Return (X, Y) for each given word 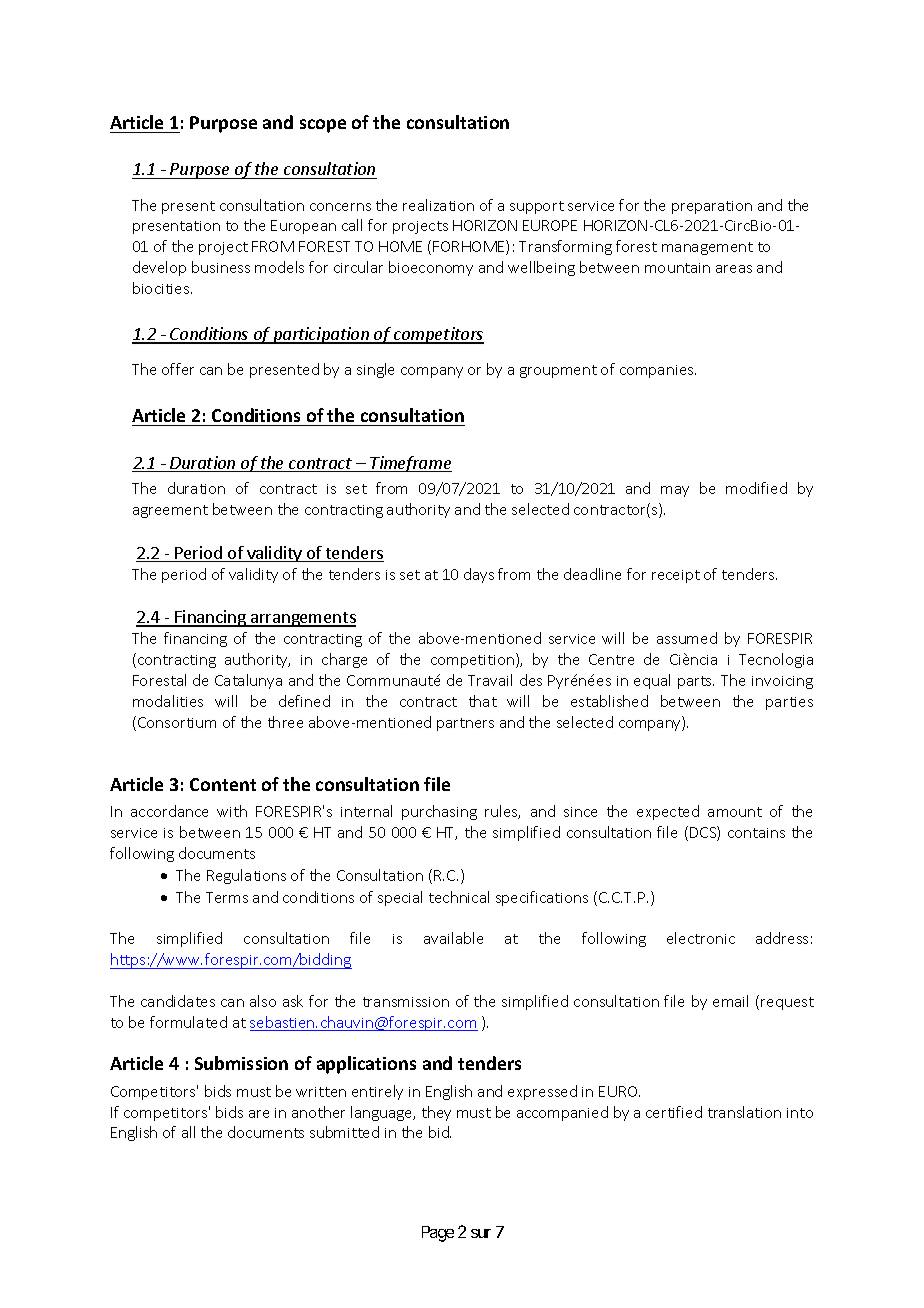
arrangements (302, 619)
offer (178, 369)
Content (223, 784)
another (318, 1112)
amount (735, 812)
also (263, 1001)
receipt (676, 576)
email (730, 1001)
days (479, 575)
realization (438, 205)
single (375, 370)
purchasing (439, 812)
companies (658, 371)
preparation (712, 207)
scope (323, 126)
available (453, 938)
